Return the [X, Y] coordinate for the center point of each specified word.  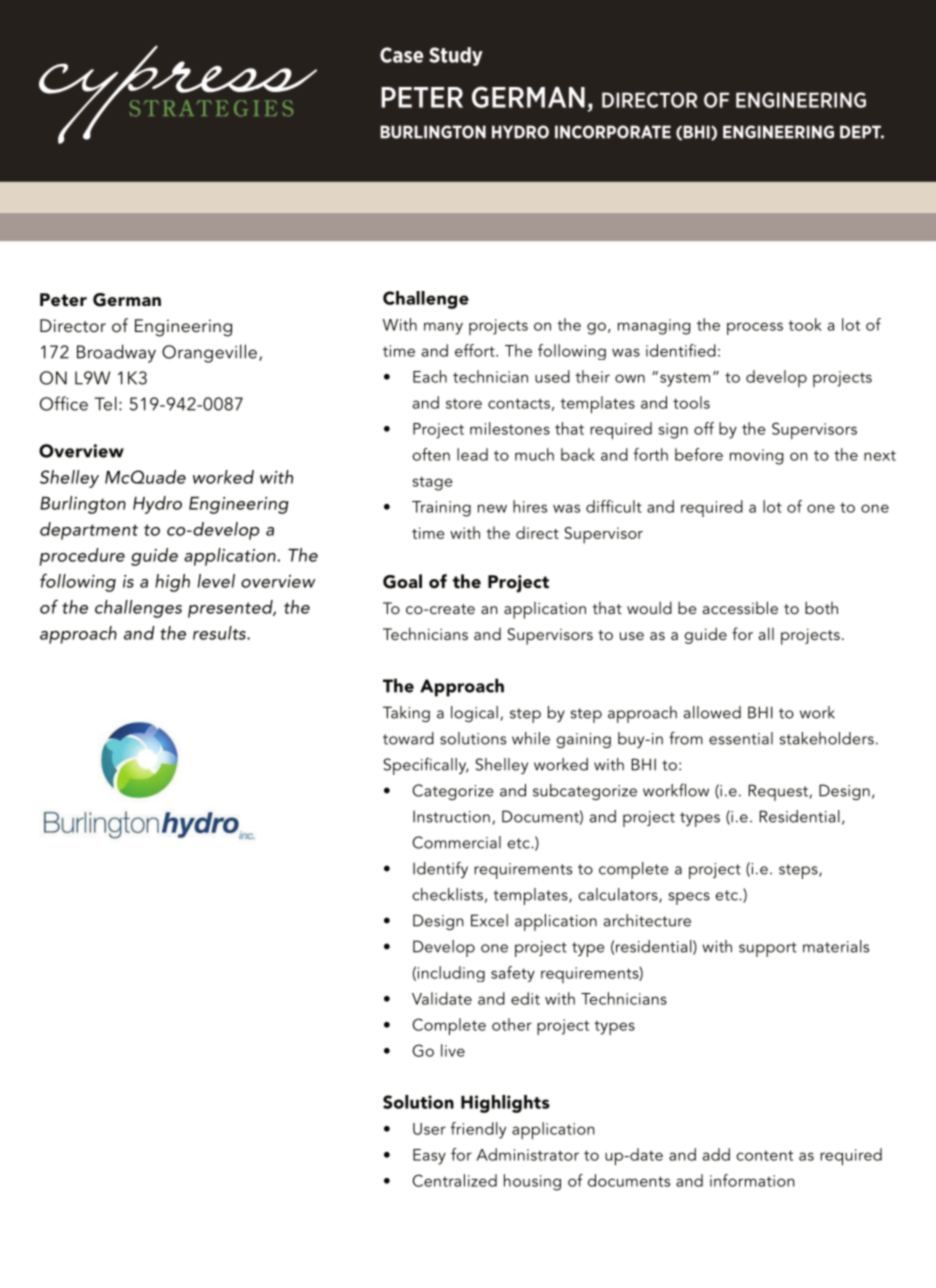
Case [402, 55]
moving [756, 457]
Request [779, 792]
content [764, 1155]
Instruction [451, 816]
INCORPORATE [613, 132]
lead [472, 454]
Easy [429, 1157]
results [220, 633]
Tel [105, 403]
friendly [478, 1130]
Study [456, 56]
